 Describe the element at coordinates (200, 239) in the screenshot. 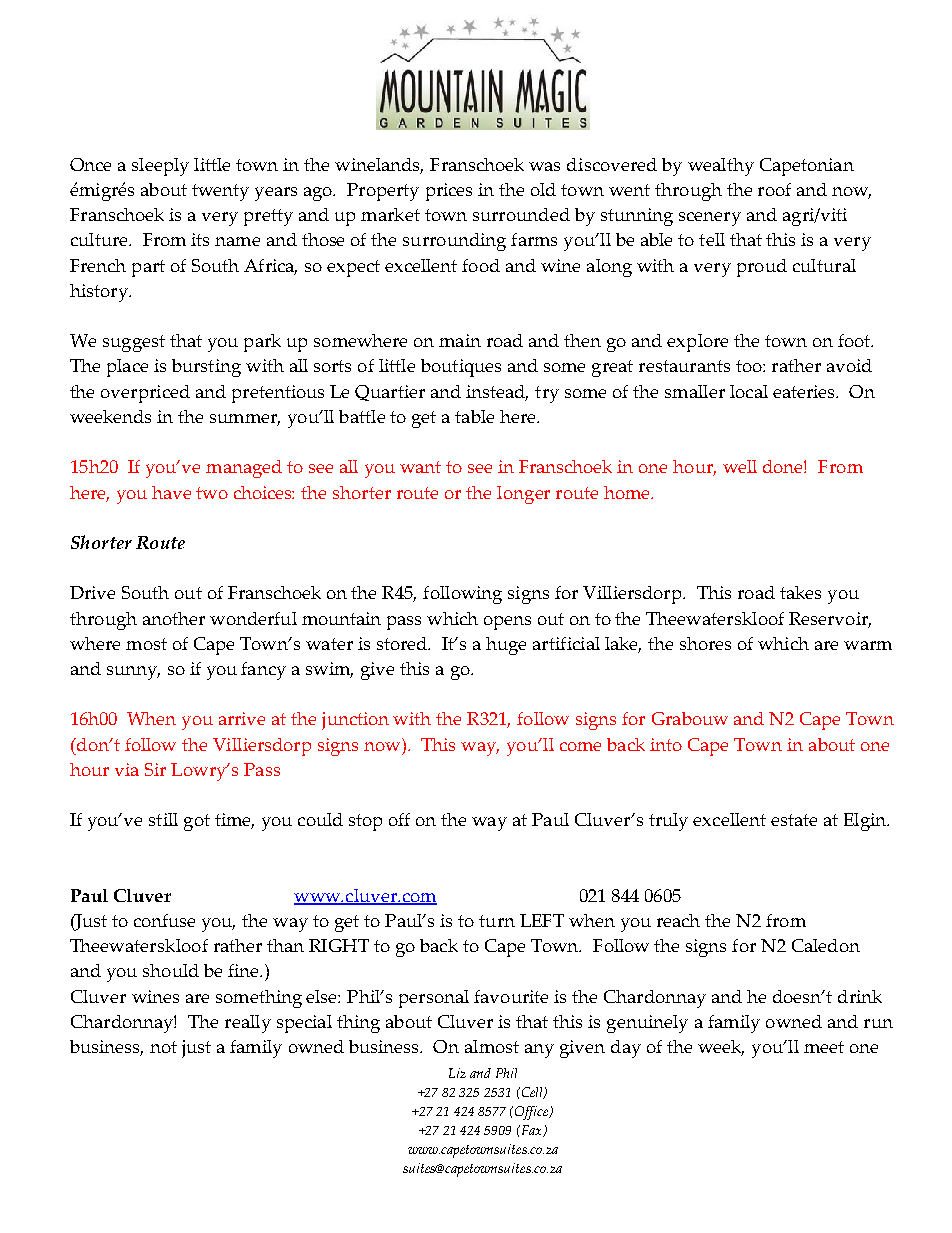

I see `its` at that location.
